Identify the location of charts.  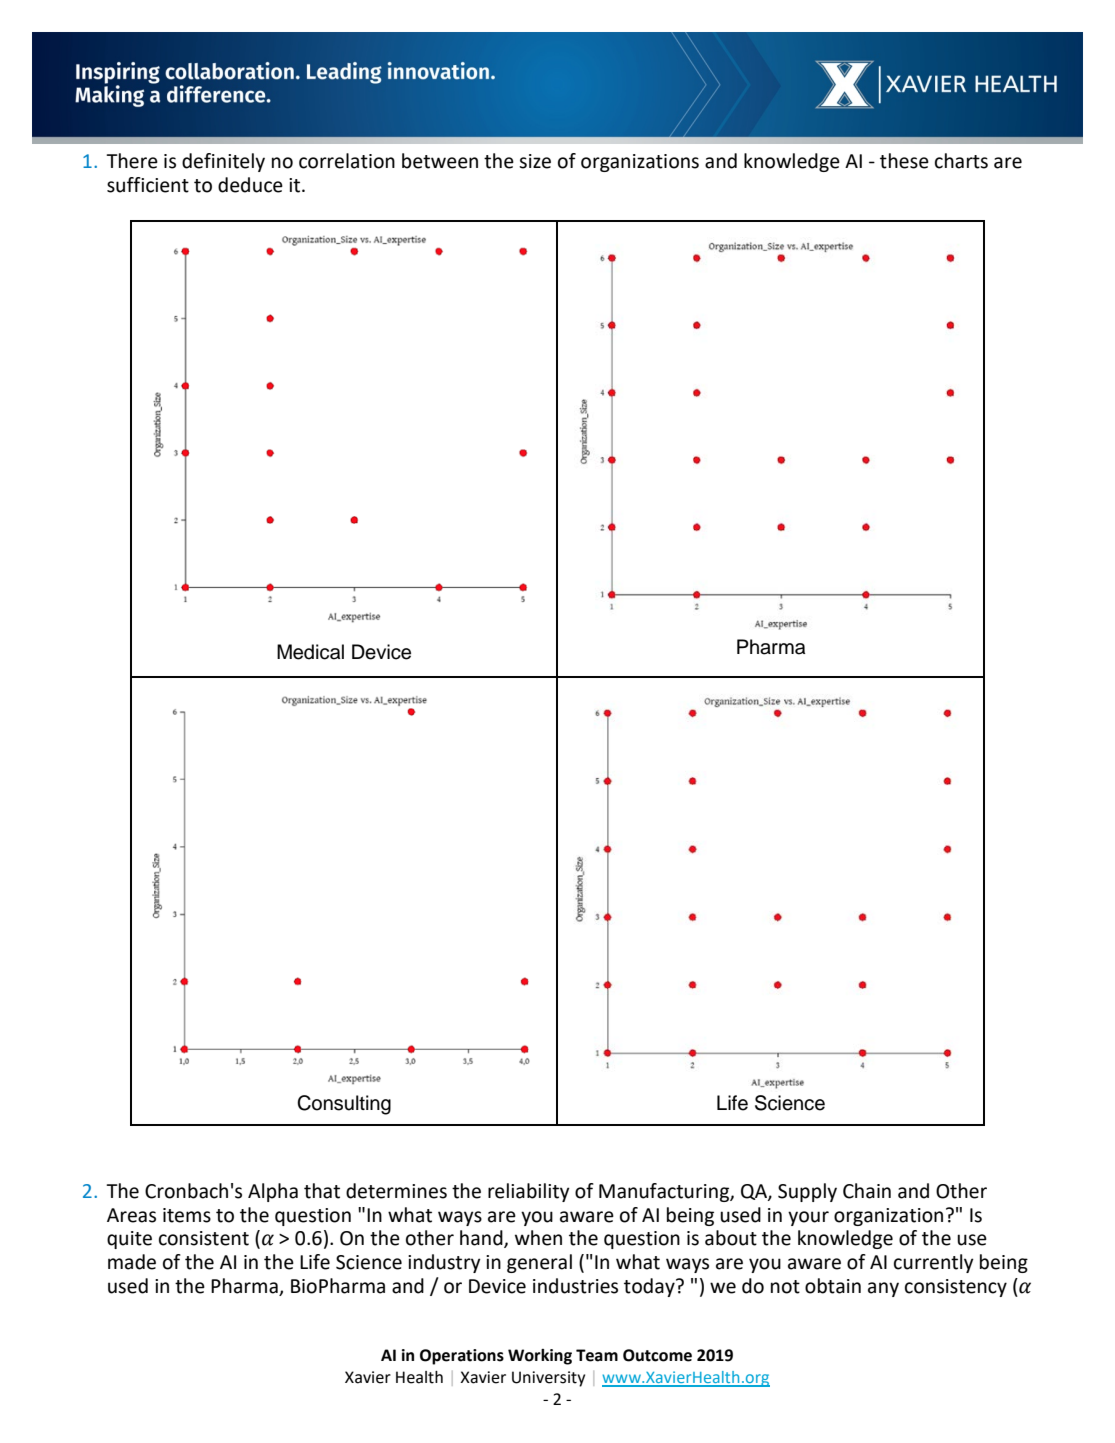
(961, 161).
